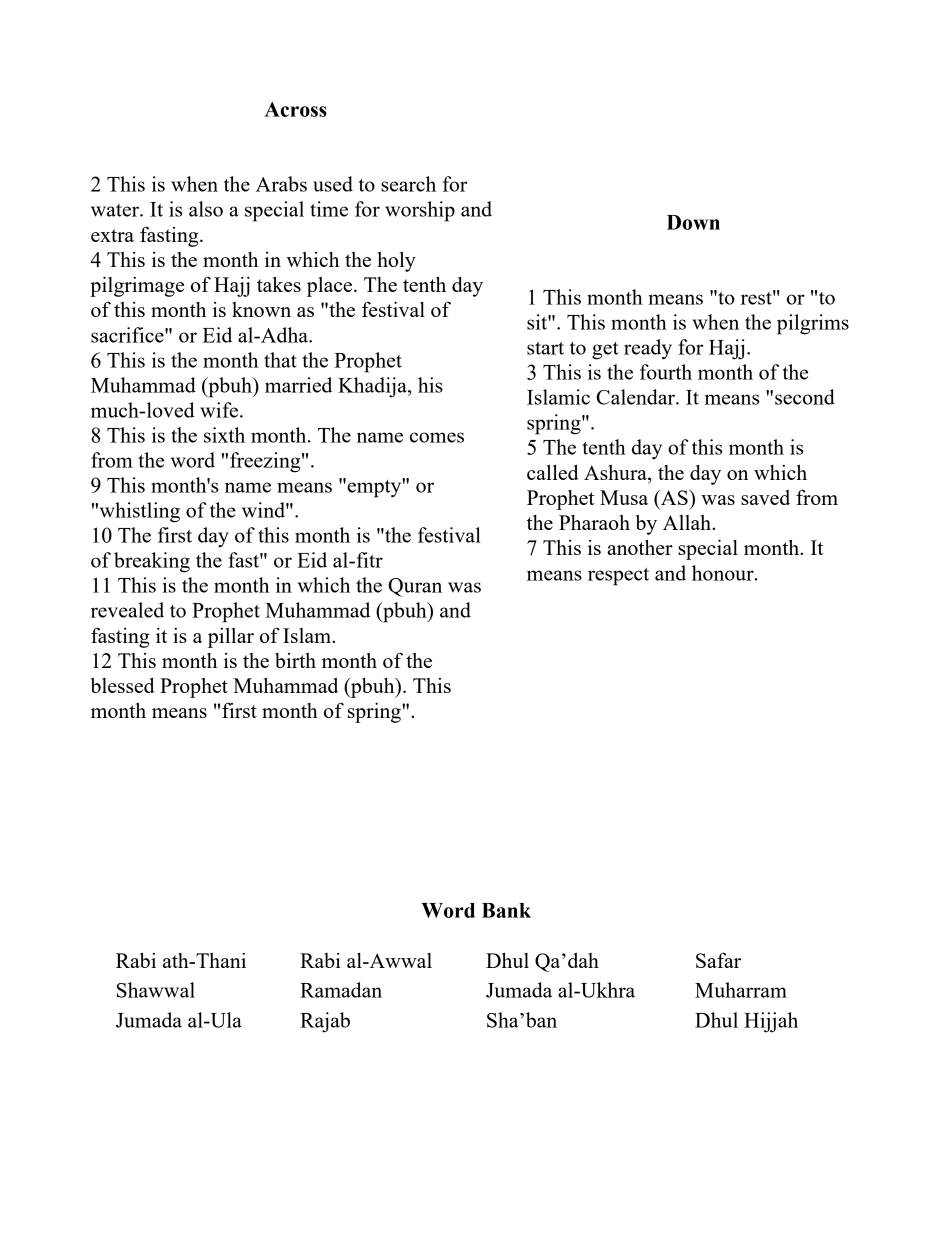 Image resolution: width=952 pixels, height=1233 pixels. I want to click on Ramadan, so click(341, 990).
